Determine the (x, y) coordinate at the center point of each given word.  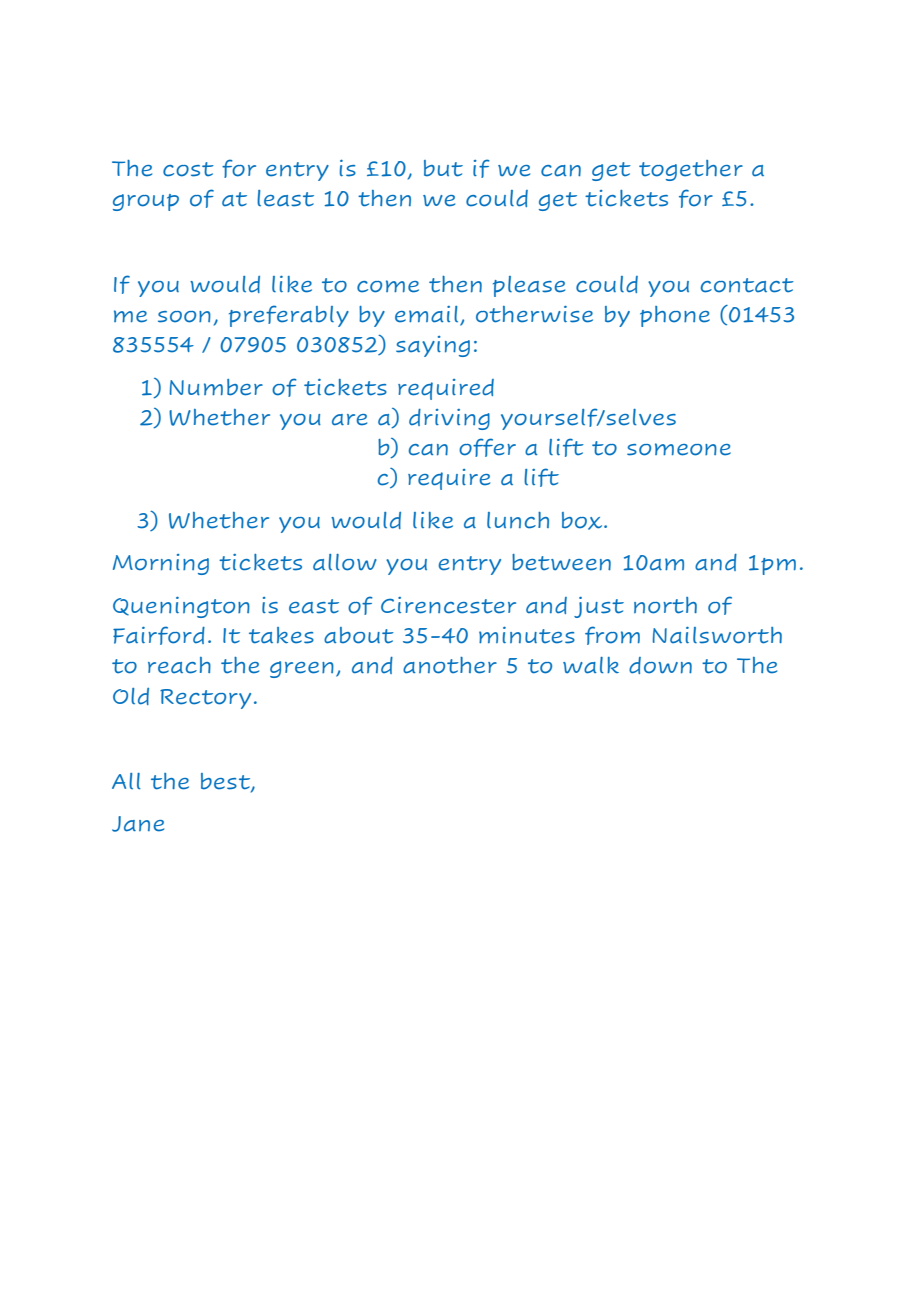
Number (216, 387)
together (691, 170)
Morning (161, 564)
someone (679, 449)
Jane (138, 824)
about (359, 635)
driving (449, 419)
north (665, 605)
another (450, 665)
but (443, 168)
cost (188, 169)
